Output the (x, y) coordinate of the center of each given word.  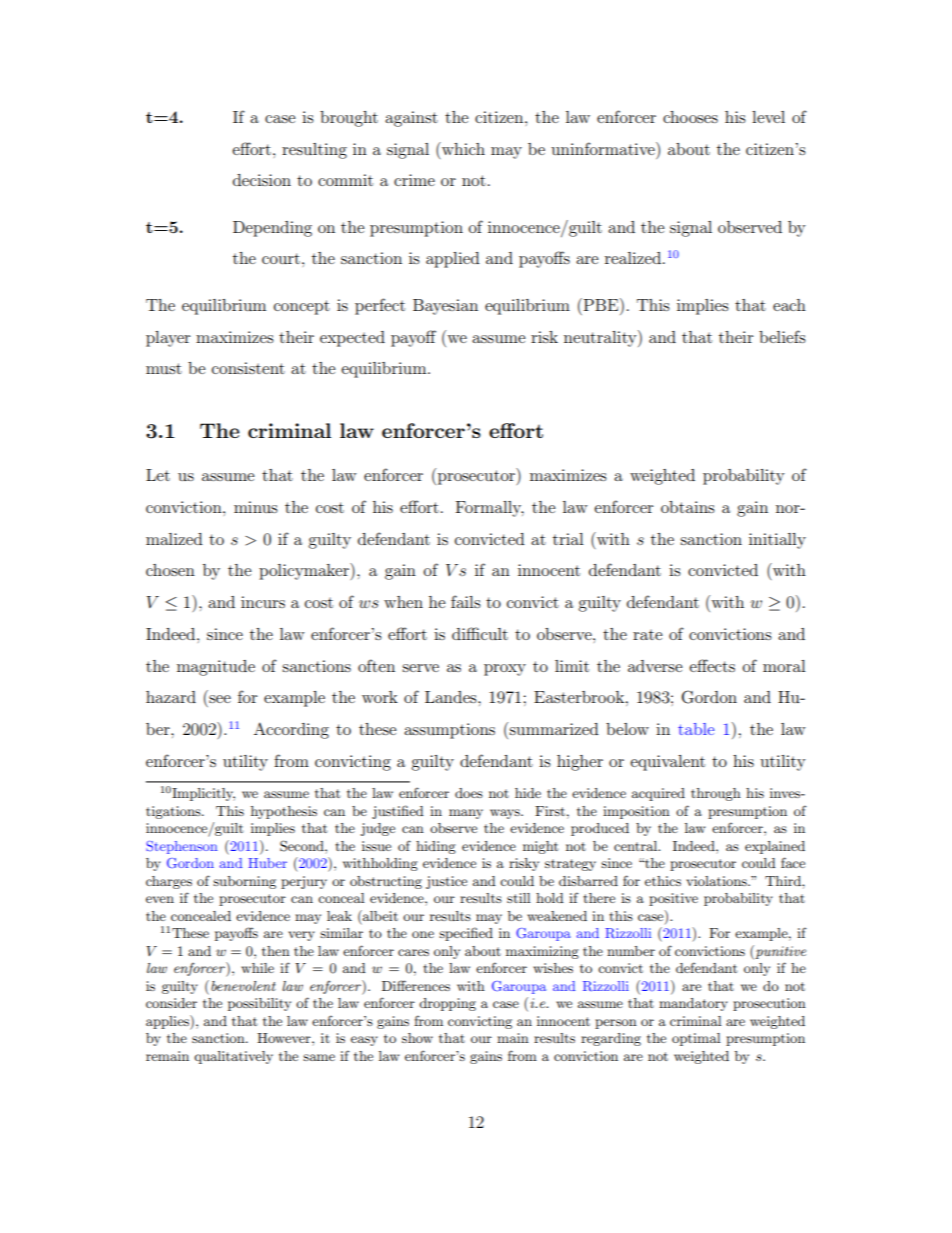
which (462, 148)
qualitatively (233, 1057)
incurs (263, 602)
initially (777, 541)
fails (466, 601)
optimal (696, 1039)
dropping (447, 1004)
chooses (690, 117)
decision (262, 180)
